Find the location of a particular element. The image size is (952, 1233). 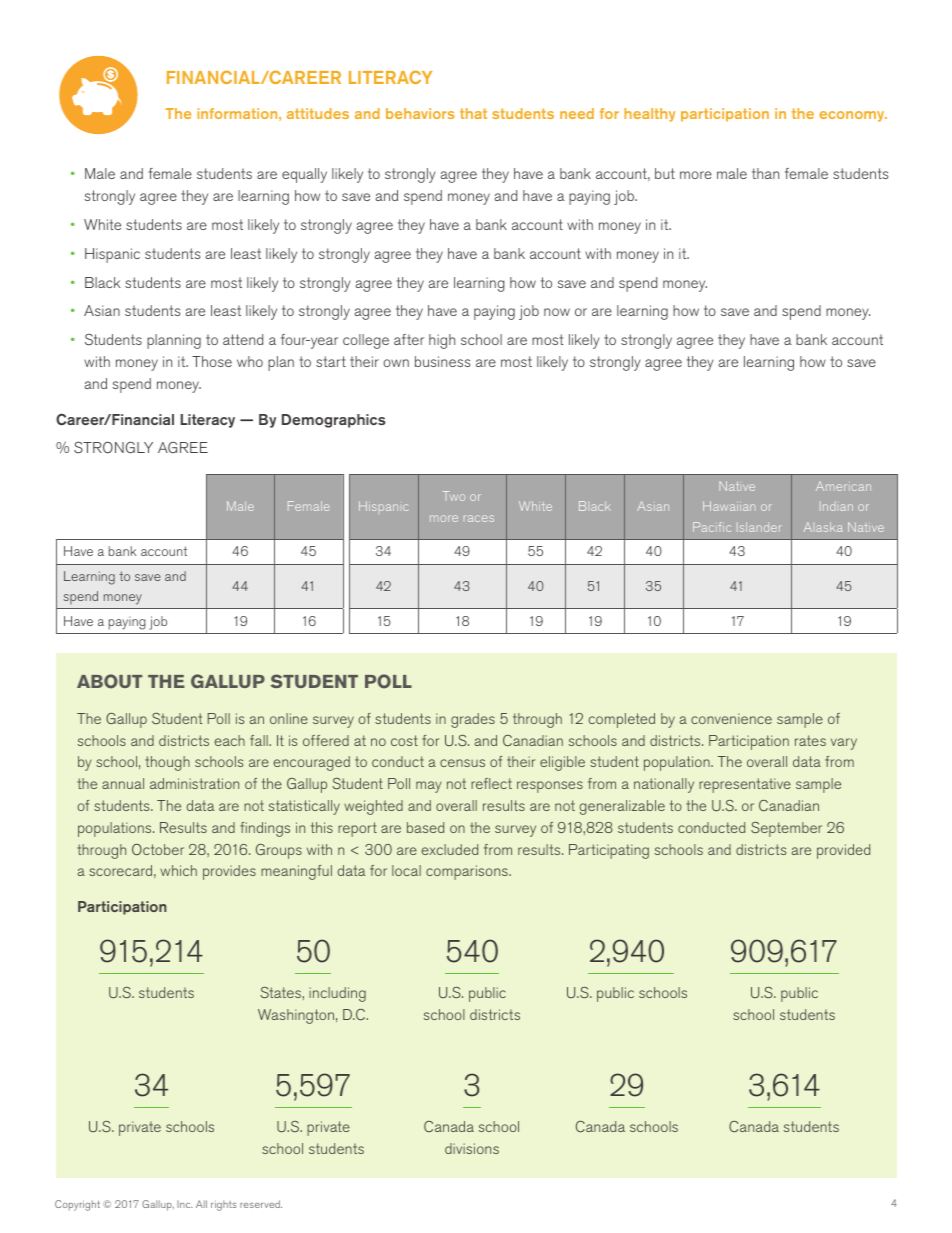

convenience is located at coordinates (731, 718).
